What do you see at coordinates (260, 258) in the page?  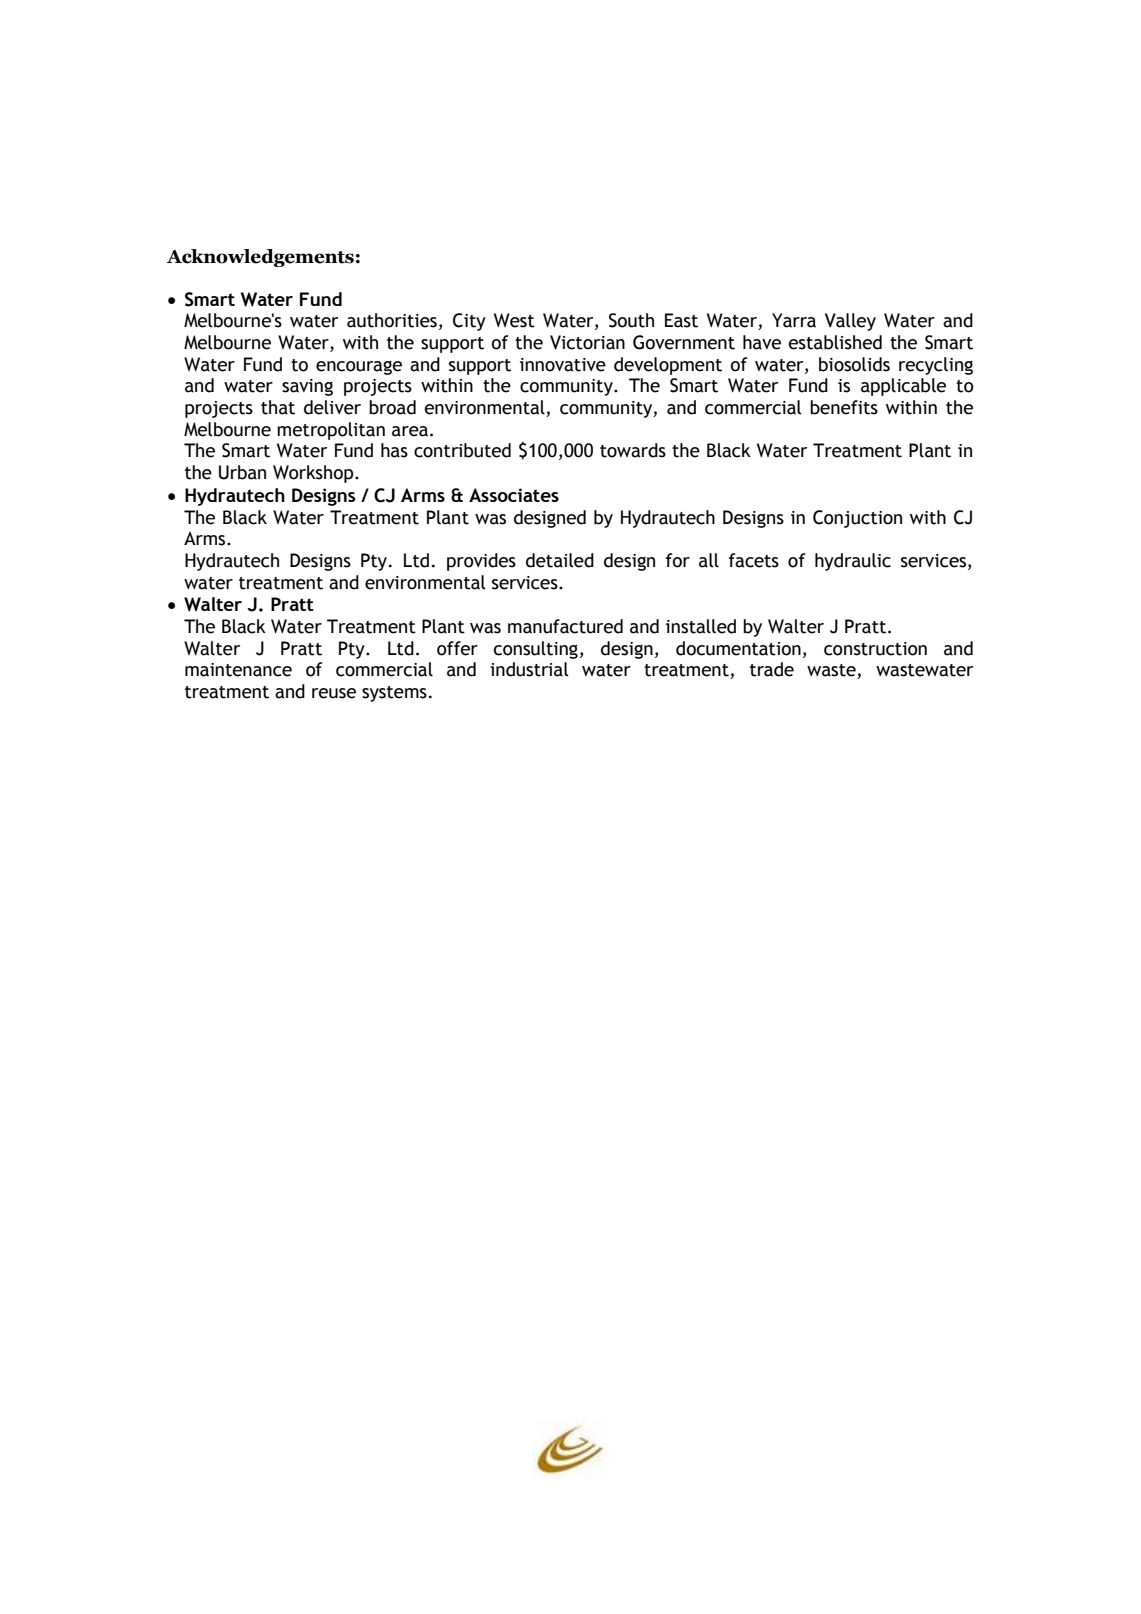 I see `Acknowledgements` at bounding box center [260, 258].
